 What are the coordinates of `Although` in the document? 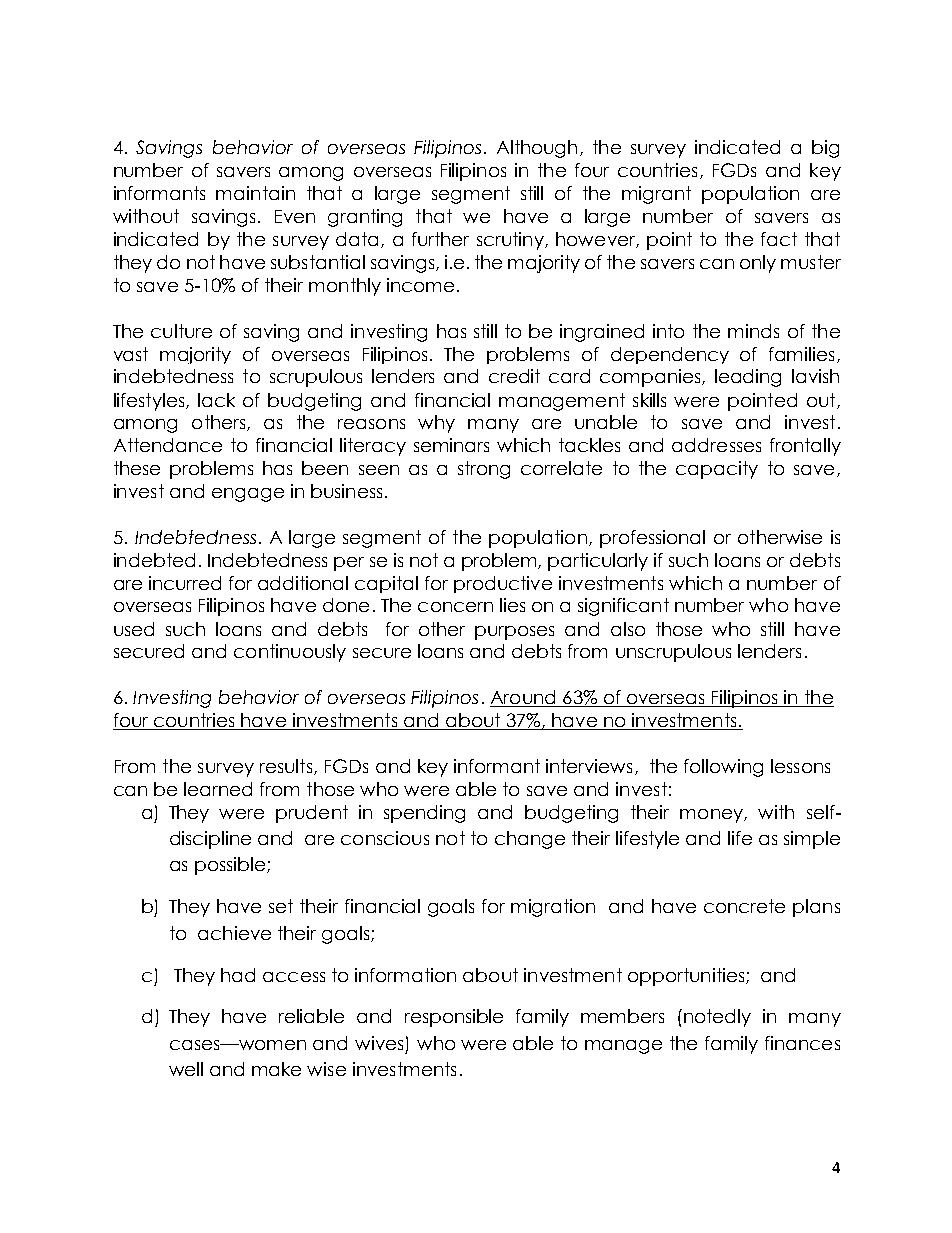 It's located at (537, 149).
